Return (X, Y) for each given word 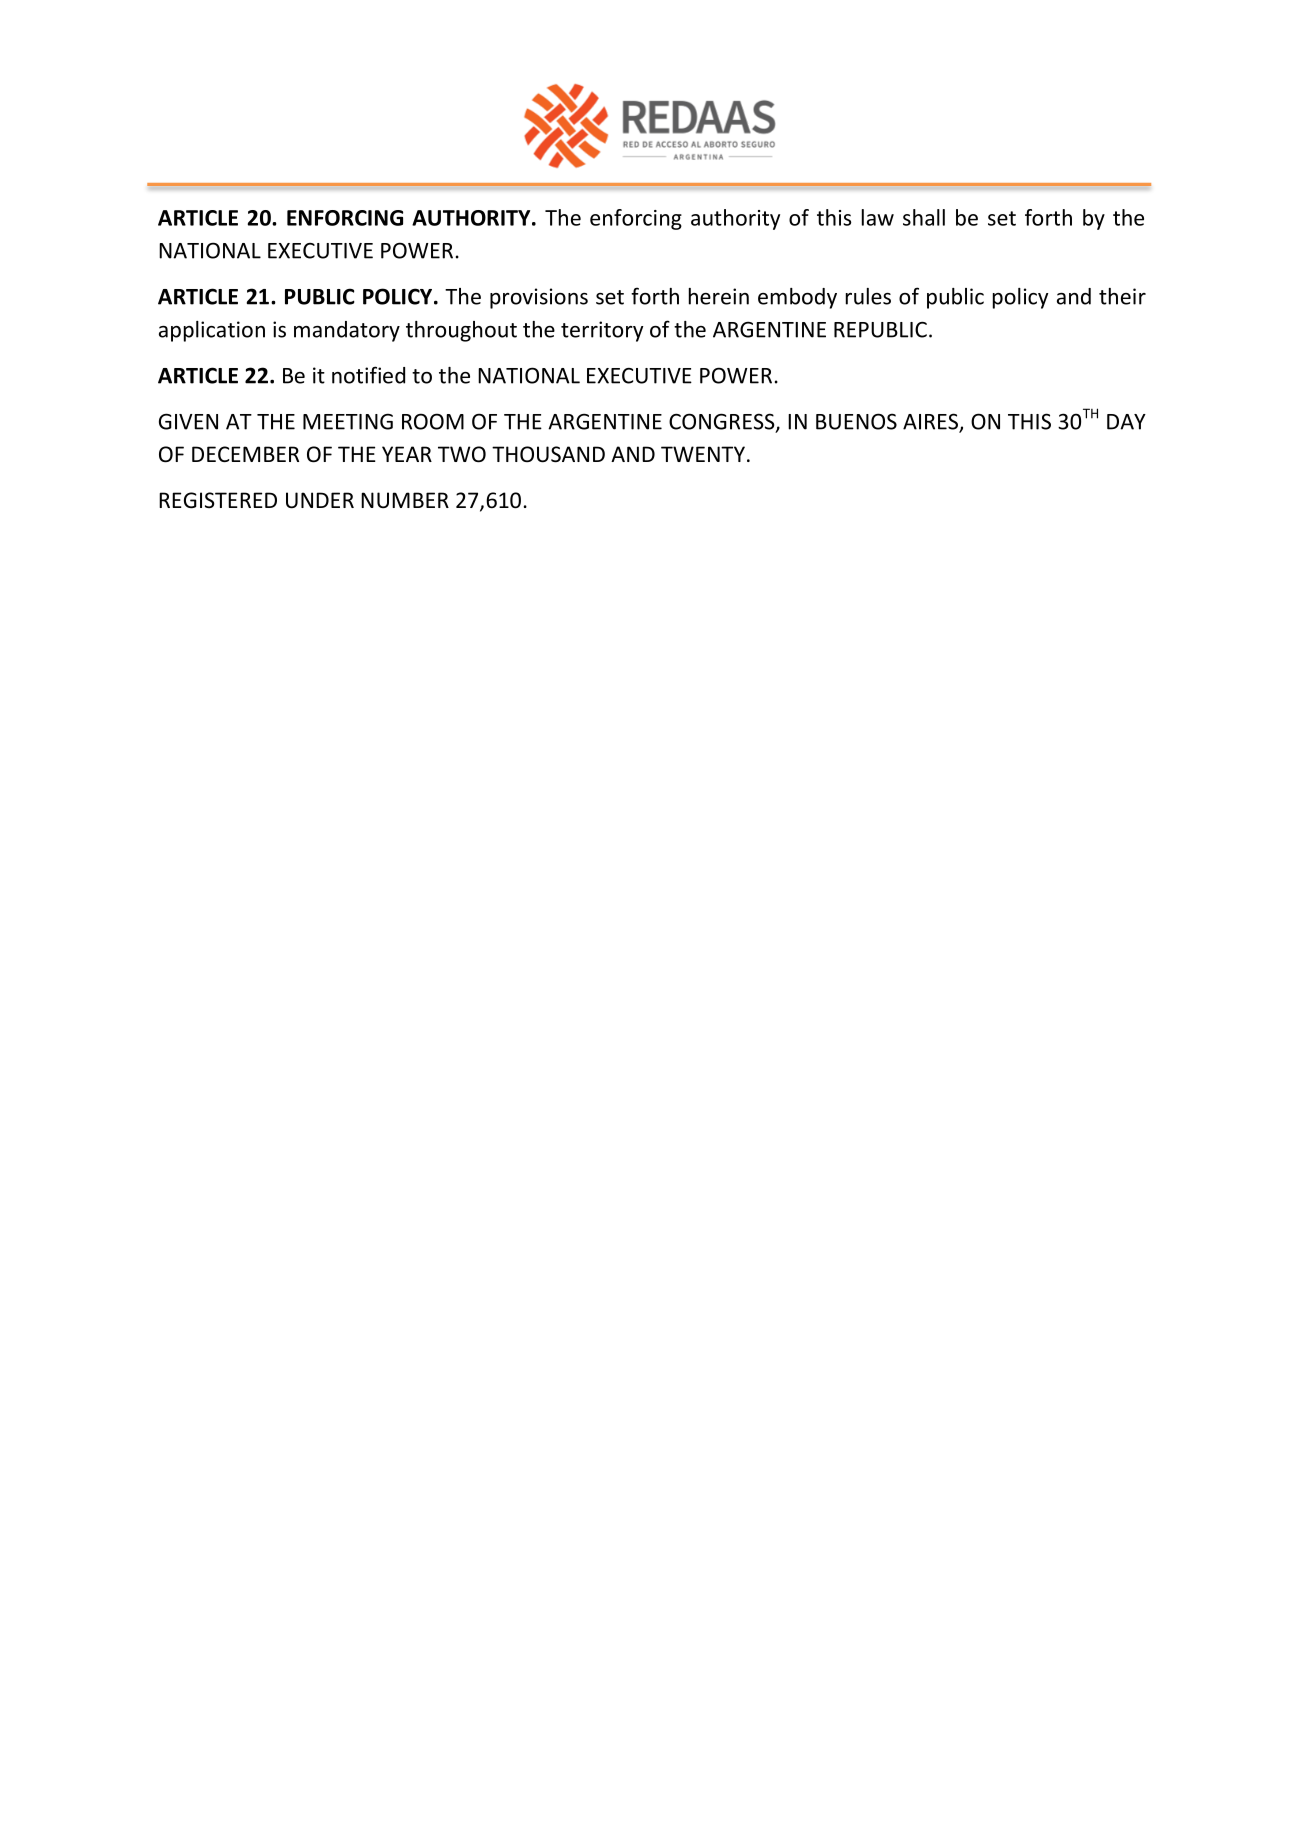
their (1122, 296)
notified (368, 375)
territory (602, 331)
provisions (539, 298)
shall (924, 217)
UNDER (320, 500)
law (878, 217)
